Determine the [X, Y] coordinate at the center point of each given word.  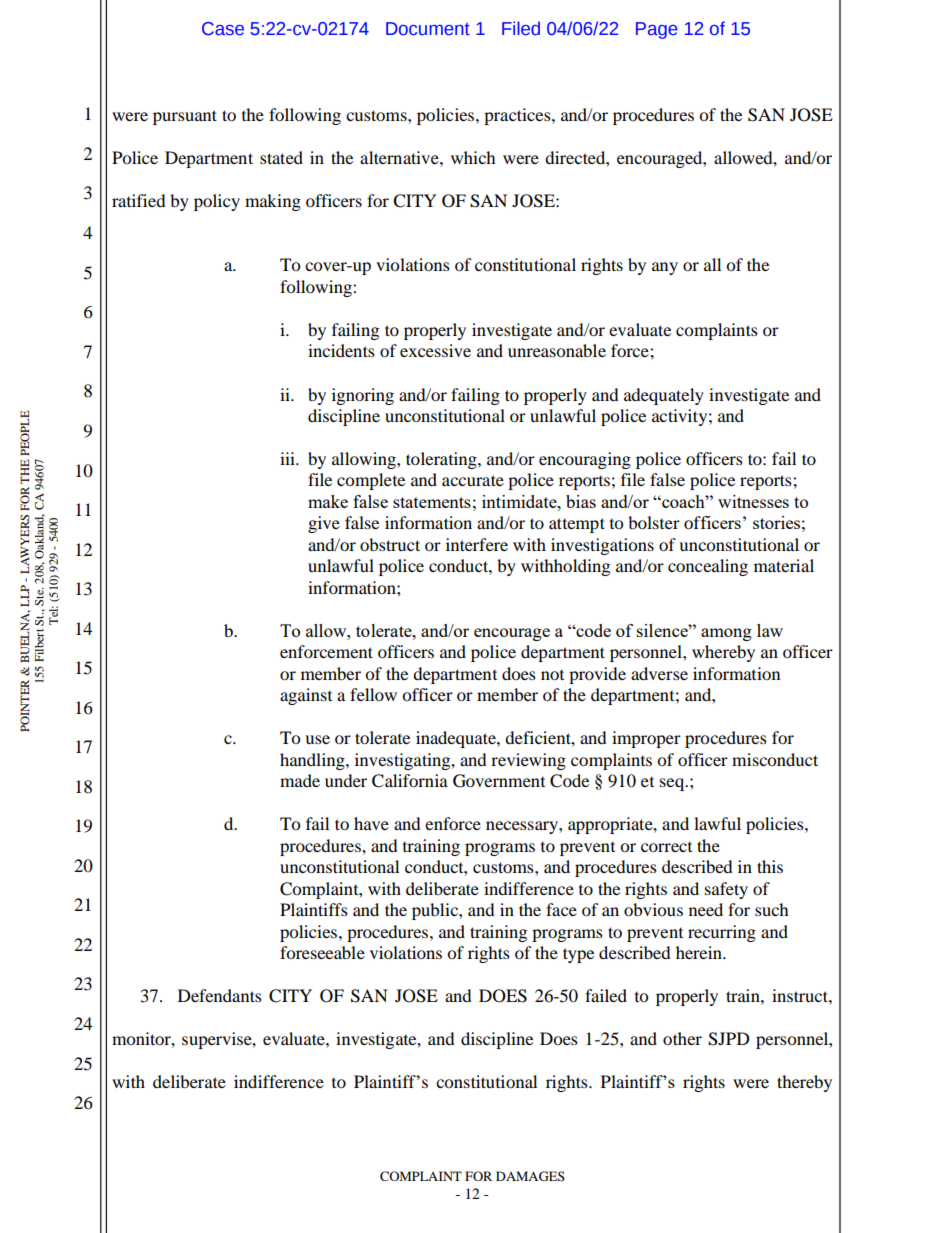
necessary [523, 827]
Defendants [220, 995]
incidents [341, 350]
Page [657, 30]
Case [223, 29]
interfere [477, 544]
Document [428, 29]
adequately [664, 396]
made [300, 780]
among [726, 634]
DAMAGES [530, 1176]
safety [726, 890]
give [324, 524]
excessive [435, 350]
